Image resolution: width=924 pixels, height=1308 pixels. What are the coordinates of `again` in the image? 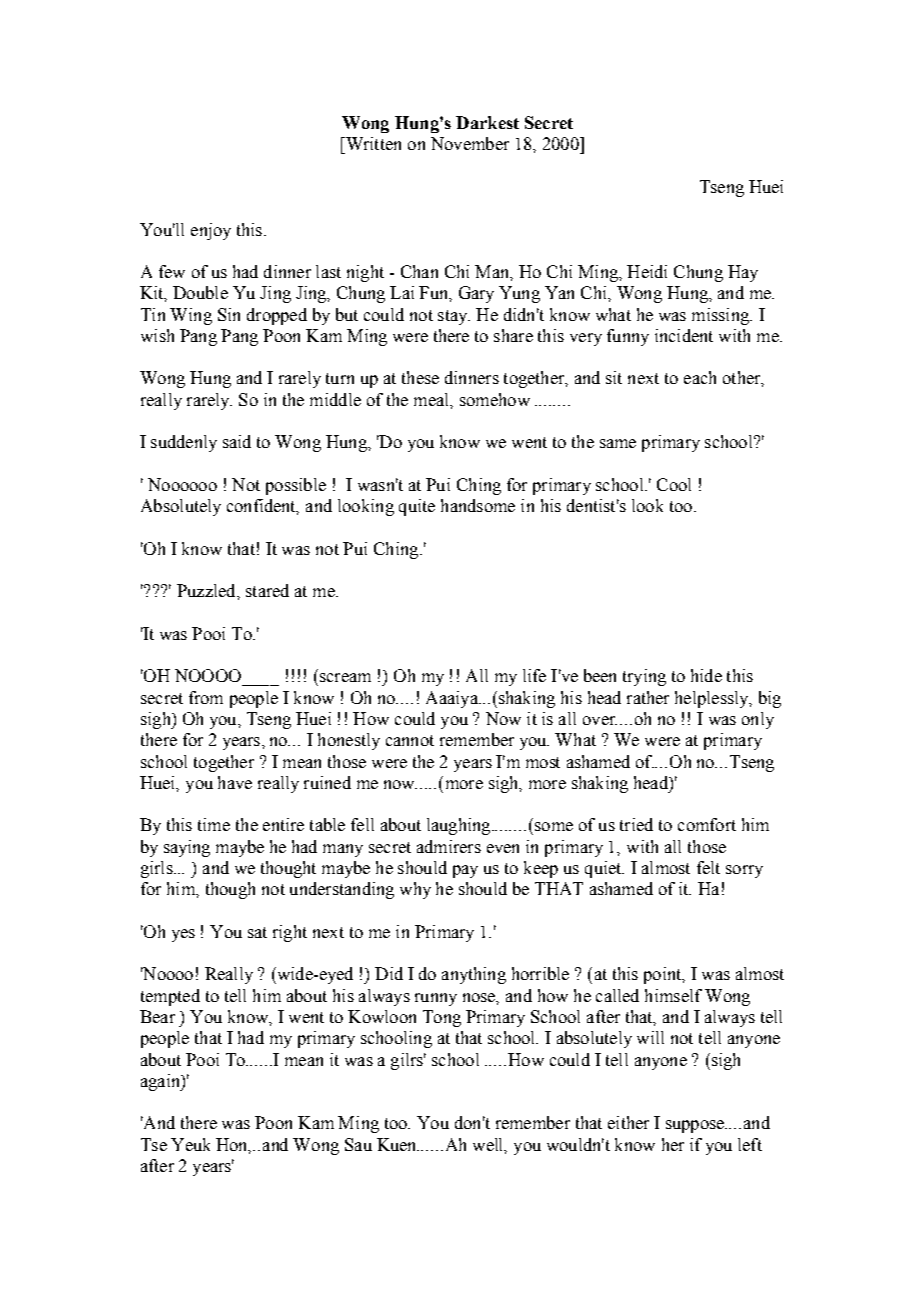 It's located at (161, 1082).
